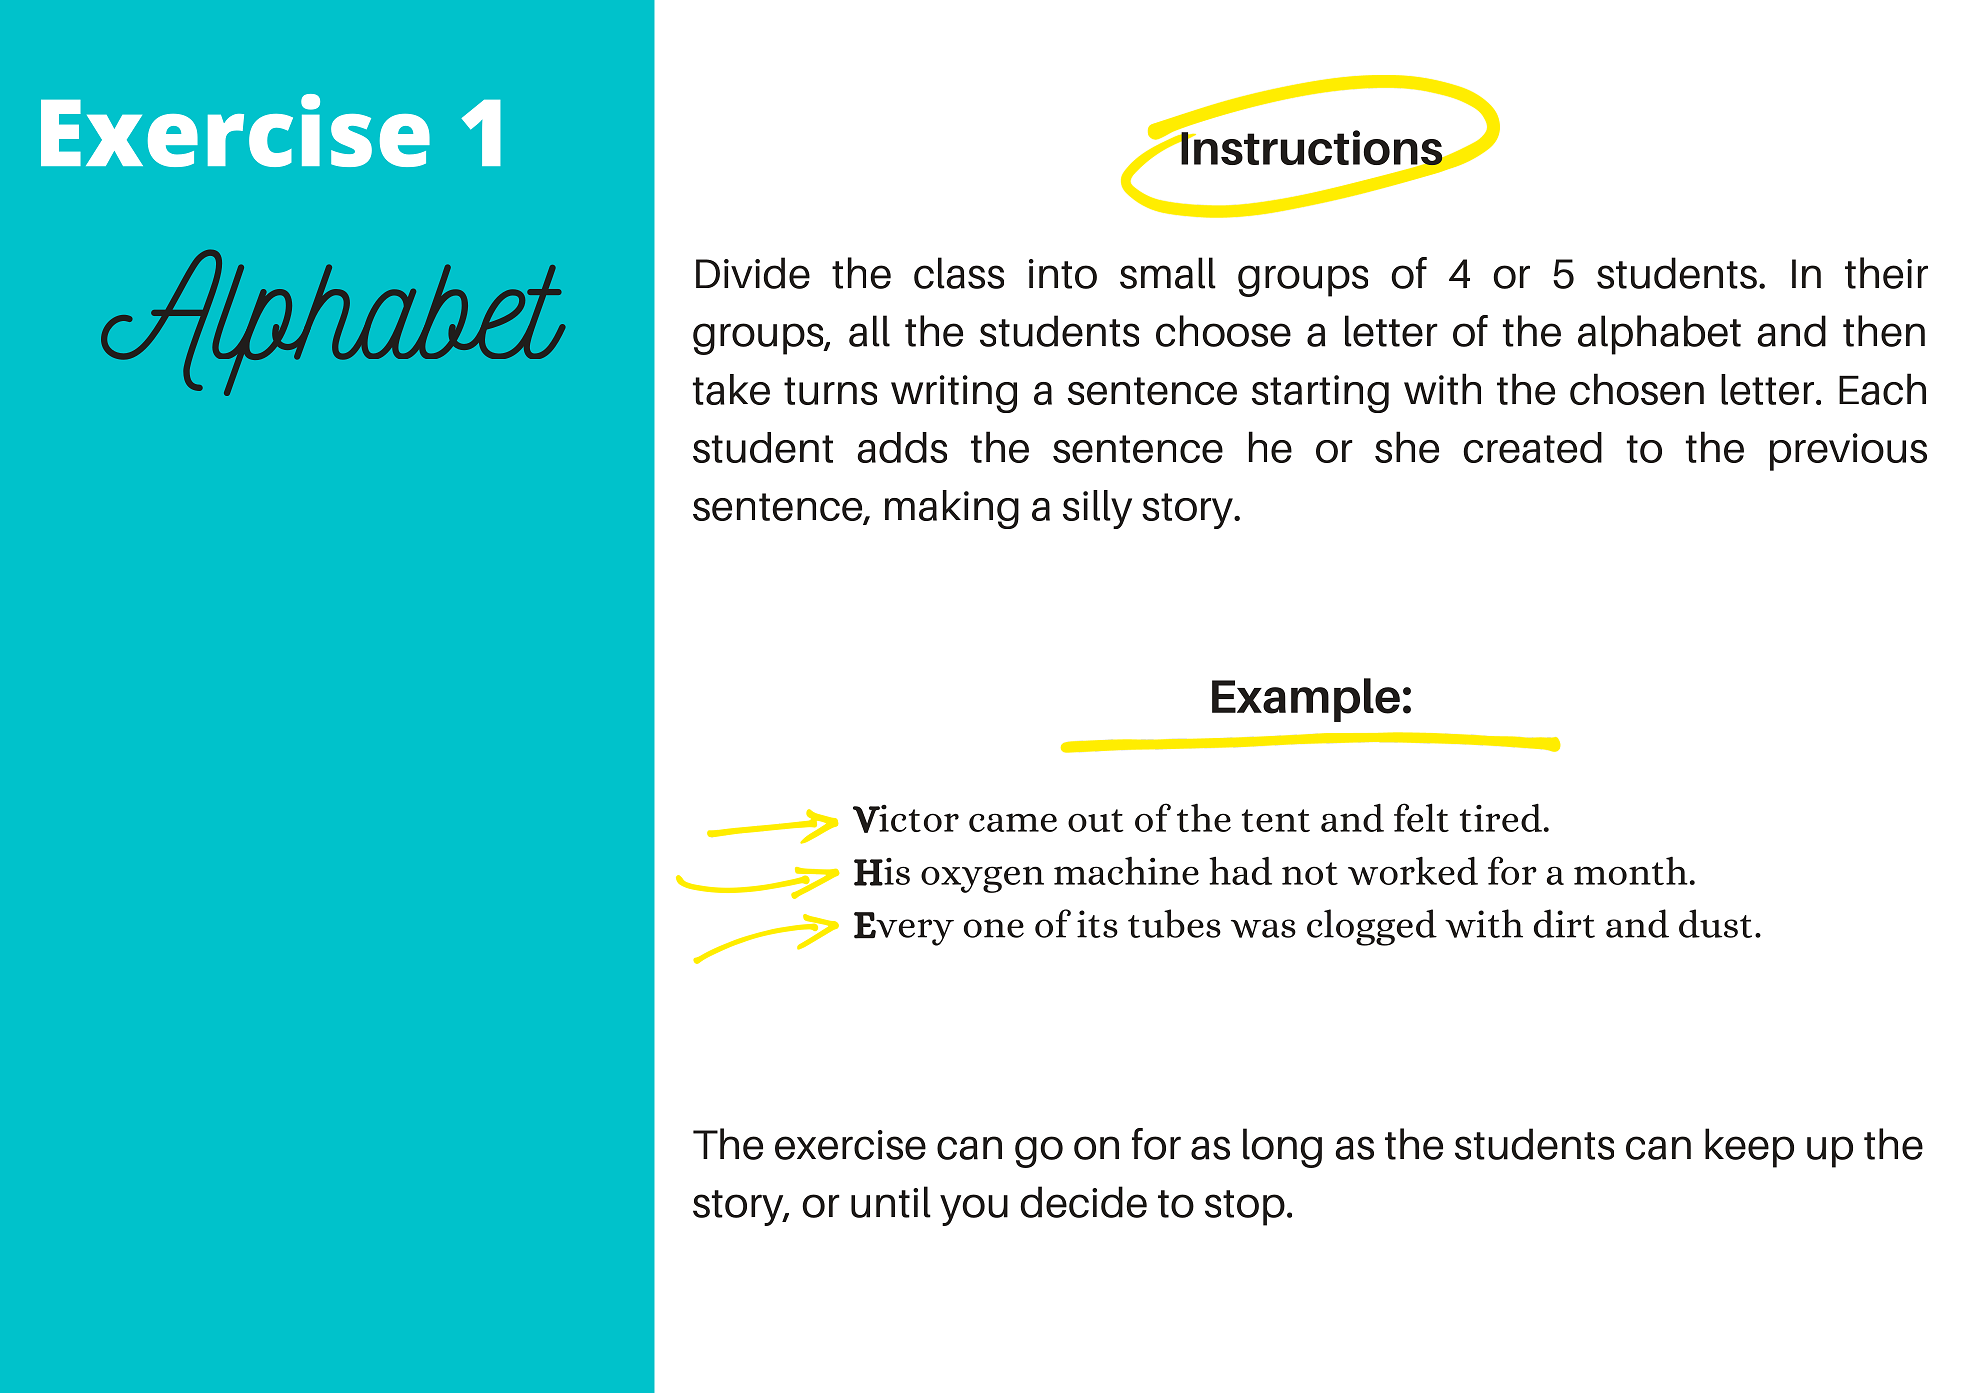 Image resolution: width=1973 pixels, height=1393 pixels. I want to click on choose, so click(1223, 331).
